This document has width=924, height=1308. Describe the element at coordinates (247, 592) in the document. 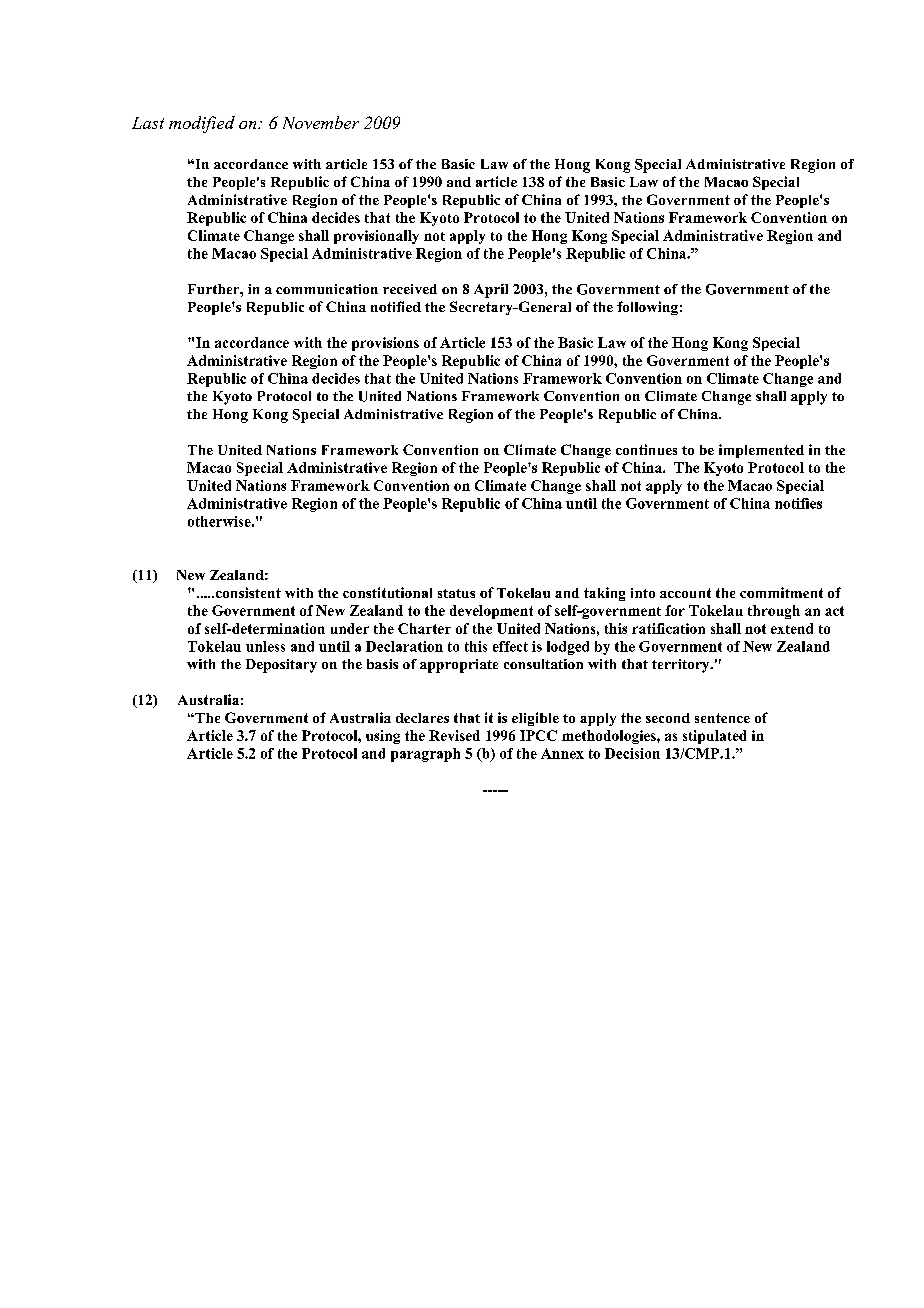

I see `consistent` at that location.
